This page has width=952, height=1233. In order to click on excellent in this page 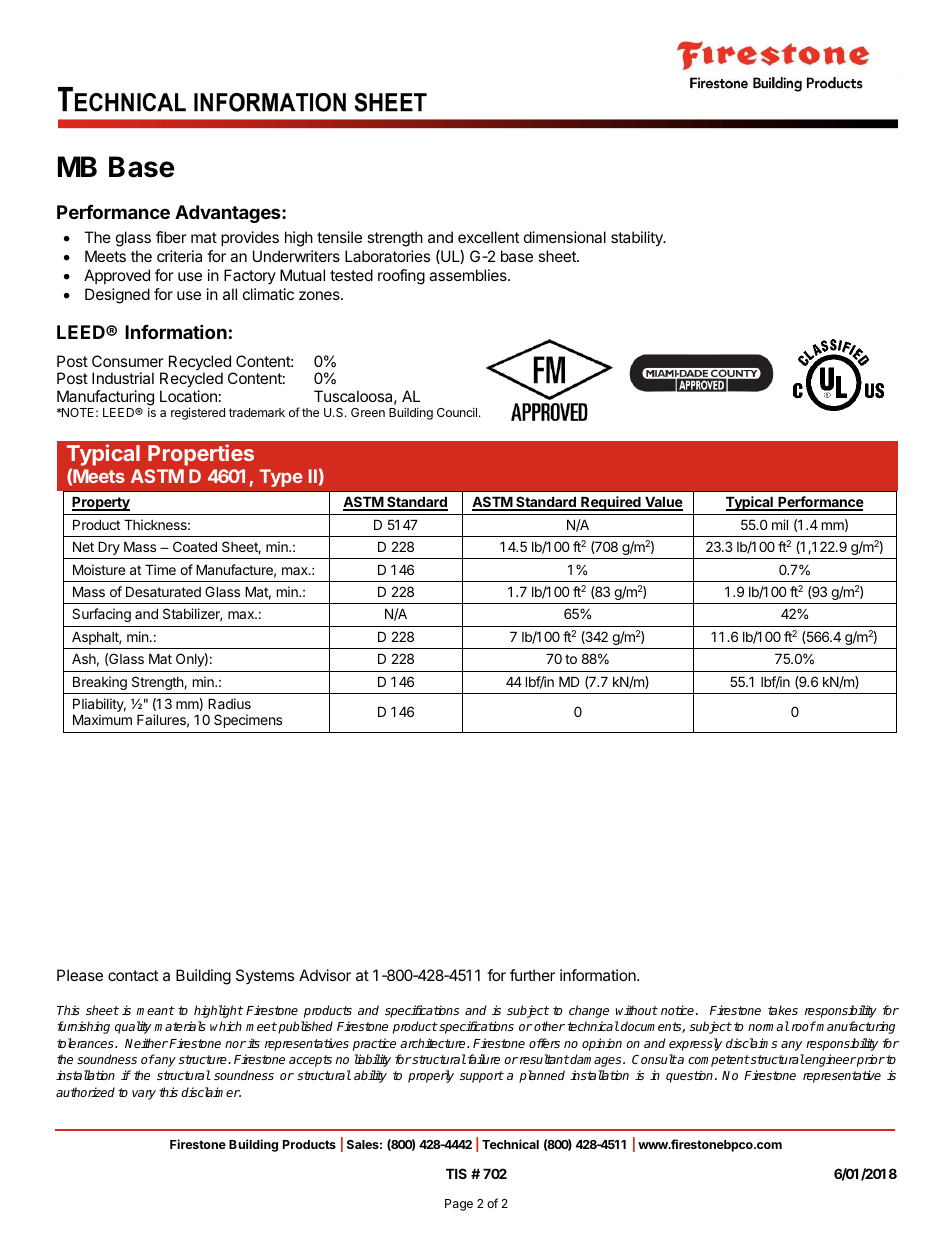, I will do `click(488, 237)`.
